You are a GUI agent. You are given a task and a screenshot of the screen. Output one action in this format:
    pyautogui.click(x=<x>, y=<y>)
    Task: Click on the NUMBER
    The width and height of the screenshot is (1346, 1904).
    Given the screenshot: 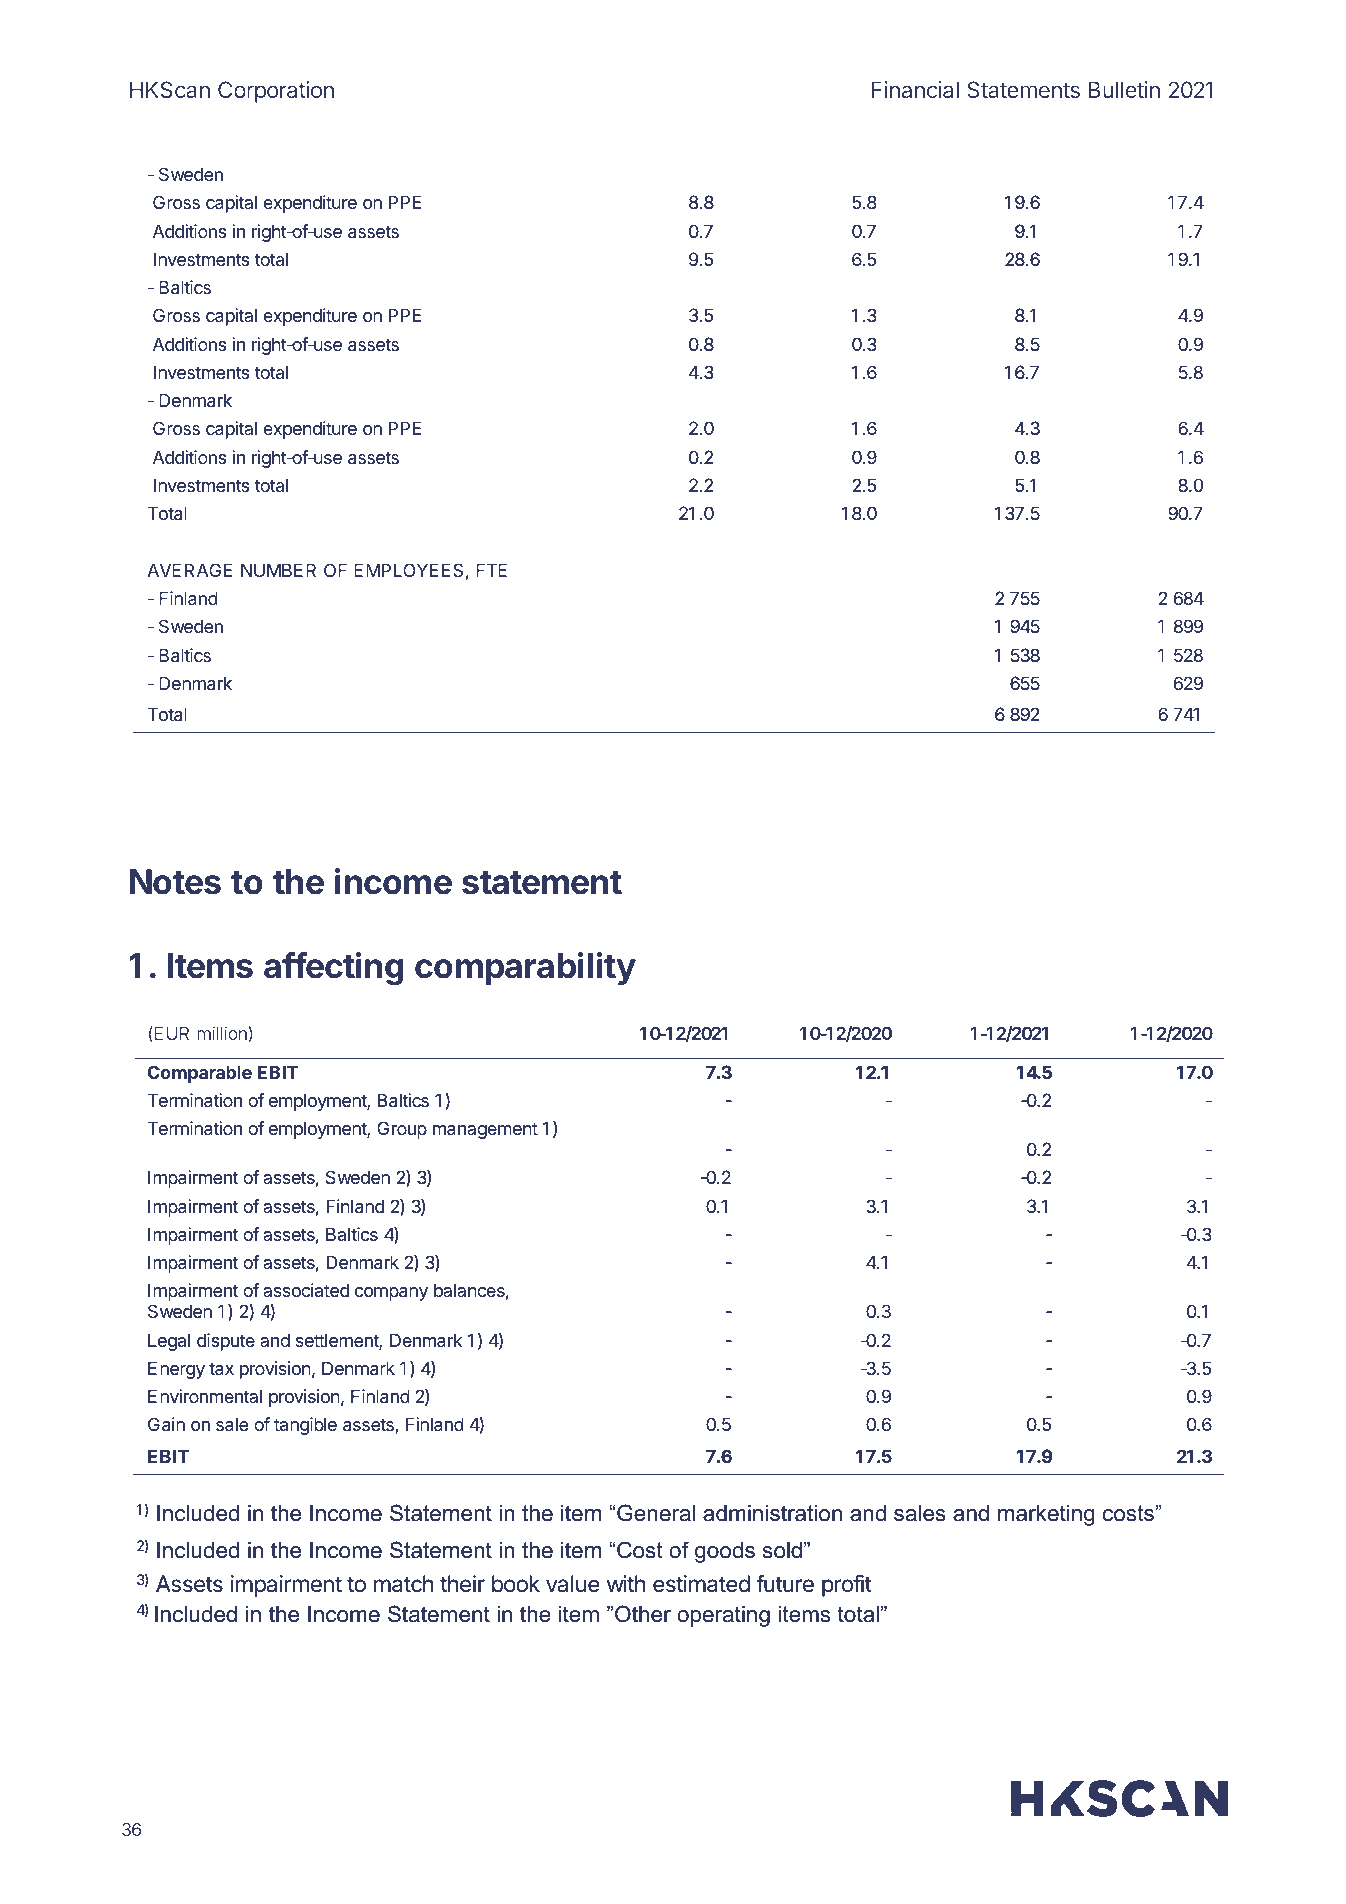 What is the action you would take?
    pyautogui.click(x=278, y=570)
